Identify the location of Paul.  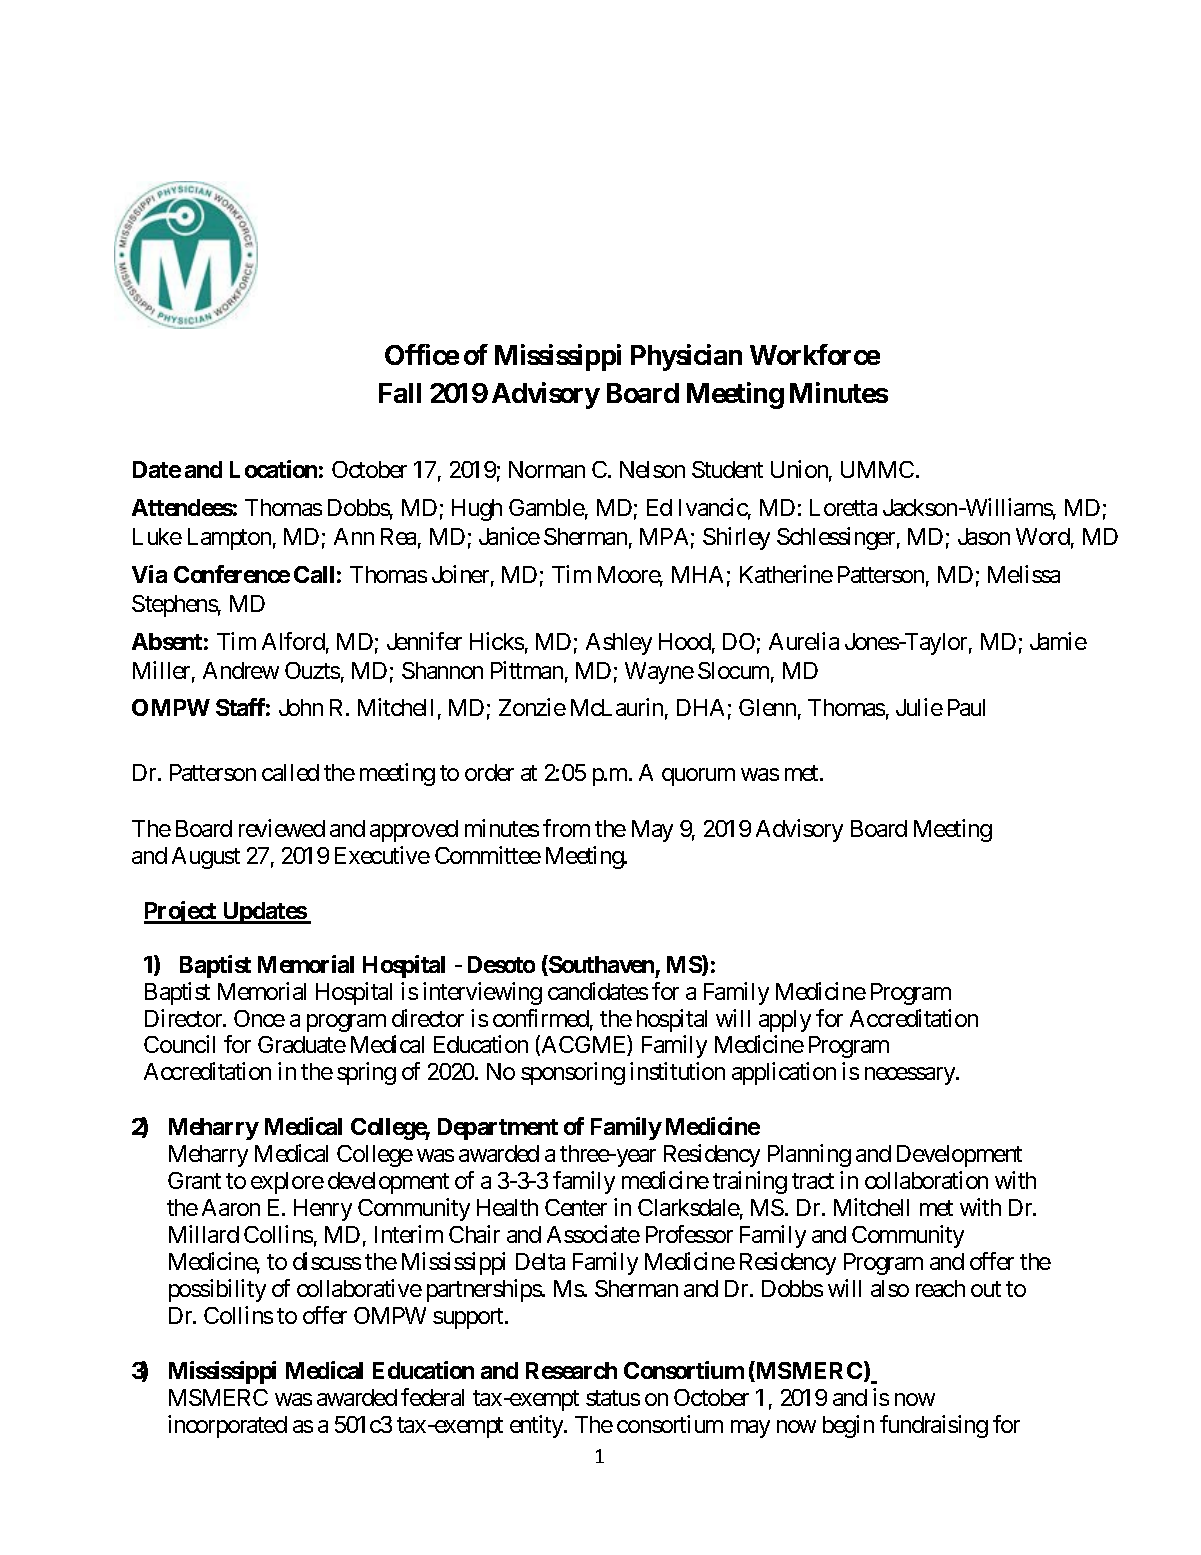
(966, 707).
